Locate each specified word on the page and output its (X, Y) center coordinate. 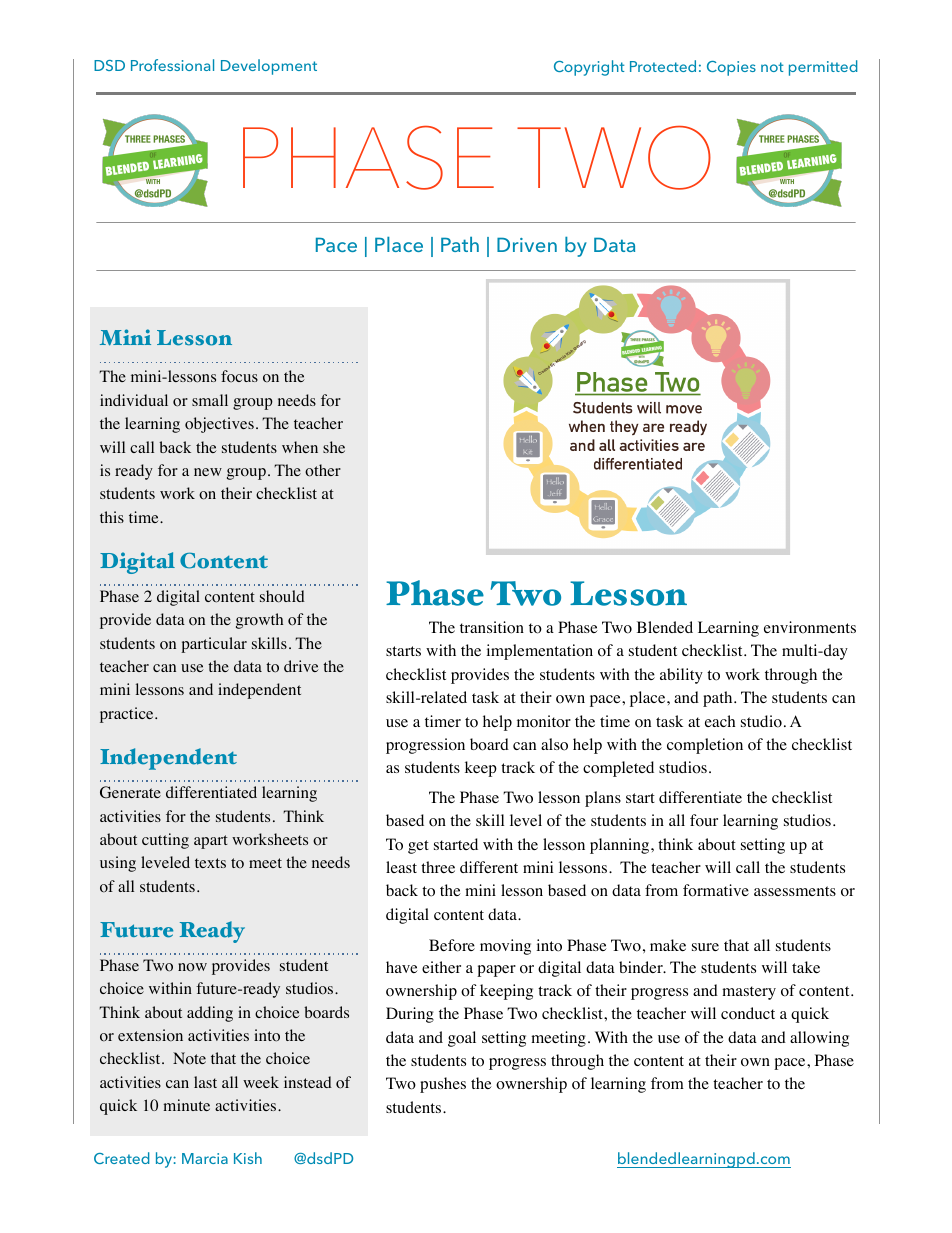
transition (492, 627)
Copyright (589, 68)
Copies (731, 68)
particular (214, 645)
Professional (172, 65)
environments (810, 627)
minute (187, 1105)
